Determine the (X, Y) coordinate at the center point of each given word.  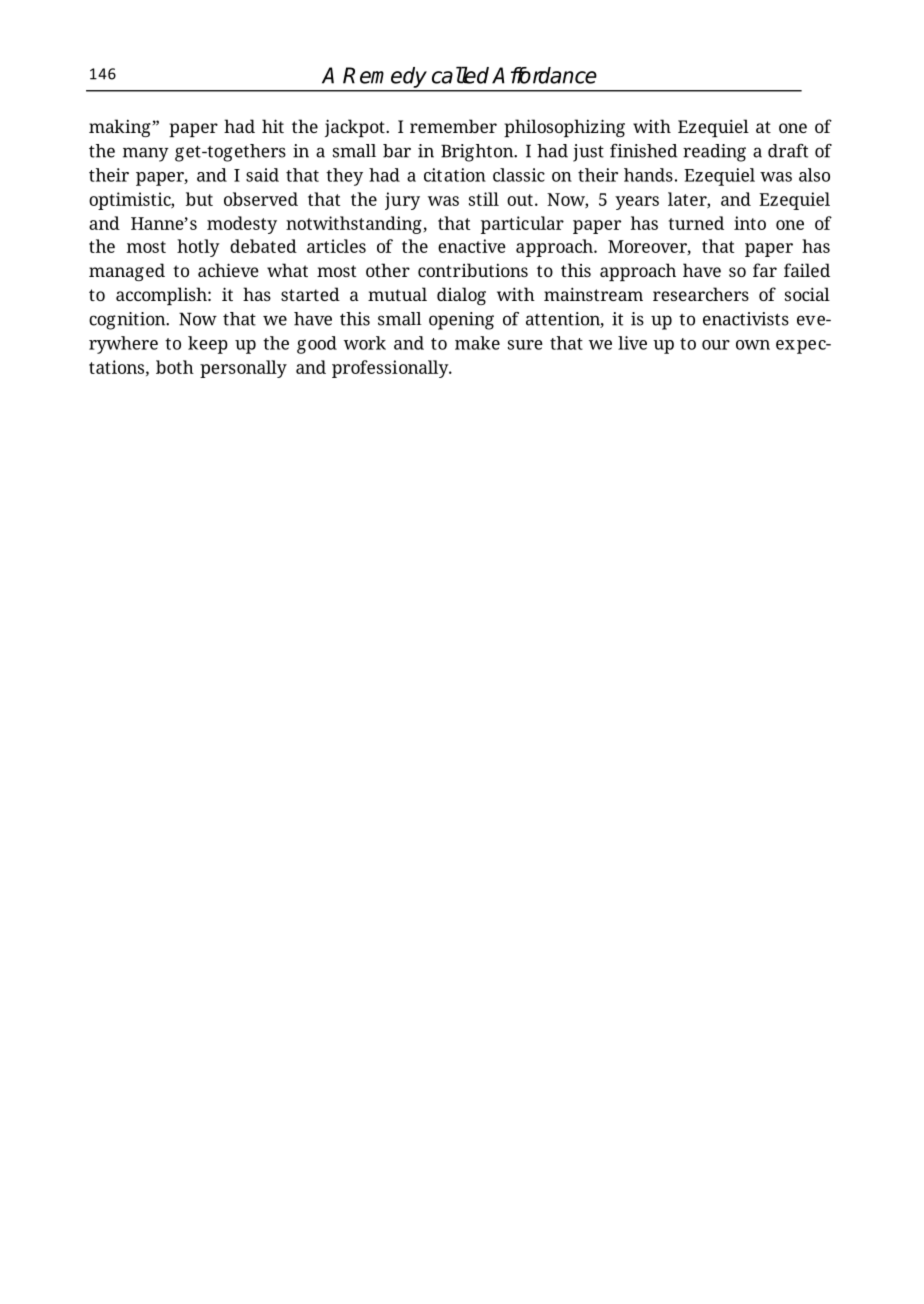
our (716, 345)
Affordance (544, 75)
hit (273, 126)
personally (243, 369)
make (477, 343)
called (460, 75)
